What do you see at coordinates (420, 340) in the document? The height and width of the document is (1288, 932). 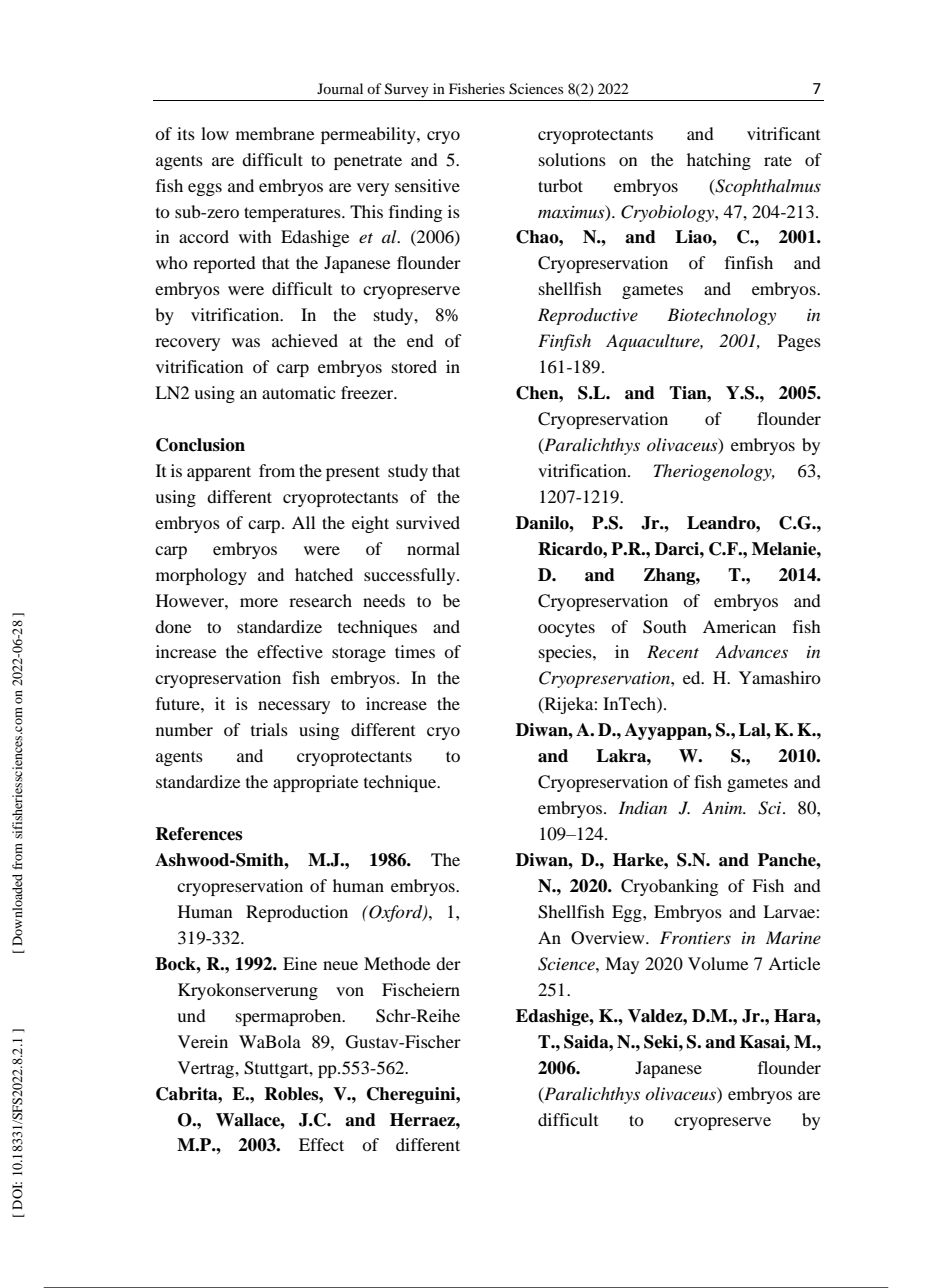 I see `end` at bounding box center [420, 340].
